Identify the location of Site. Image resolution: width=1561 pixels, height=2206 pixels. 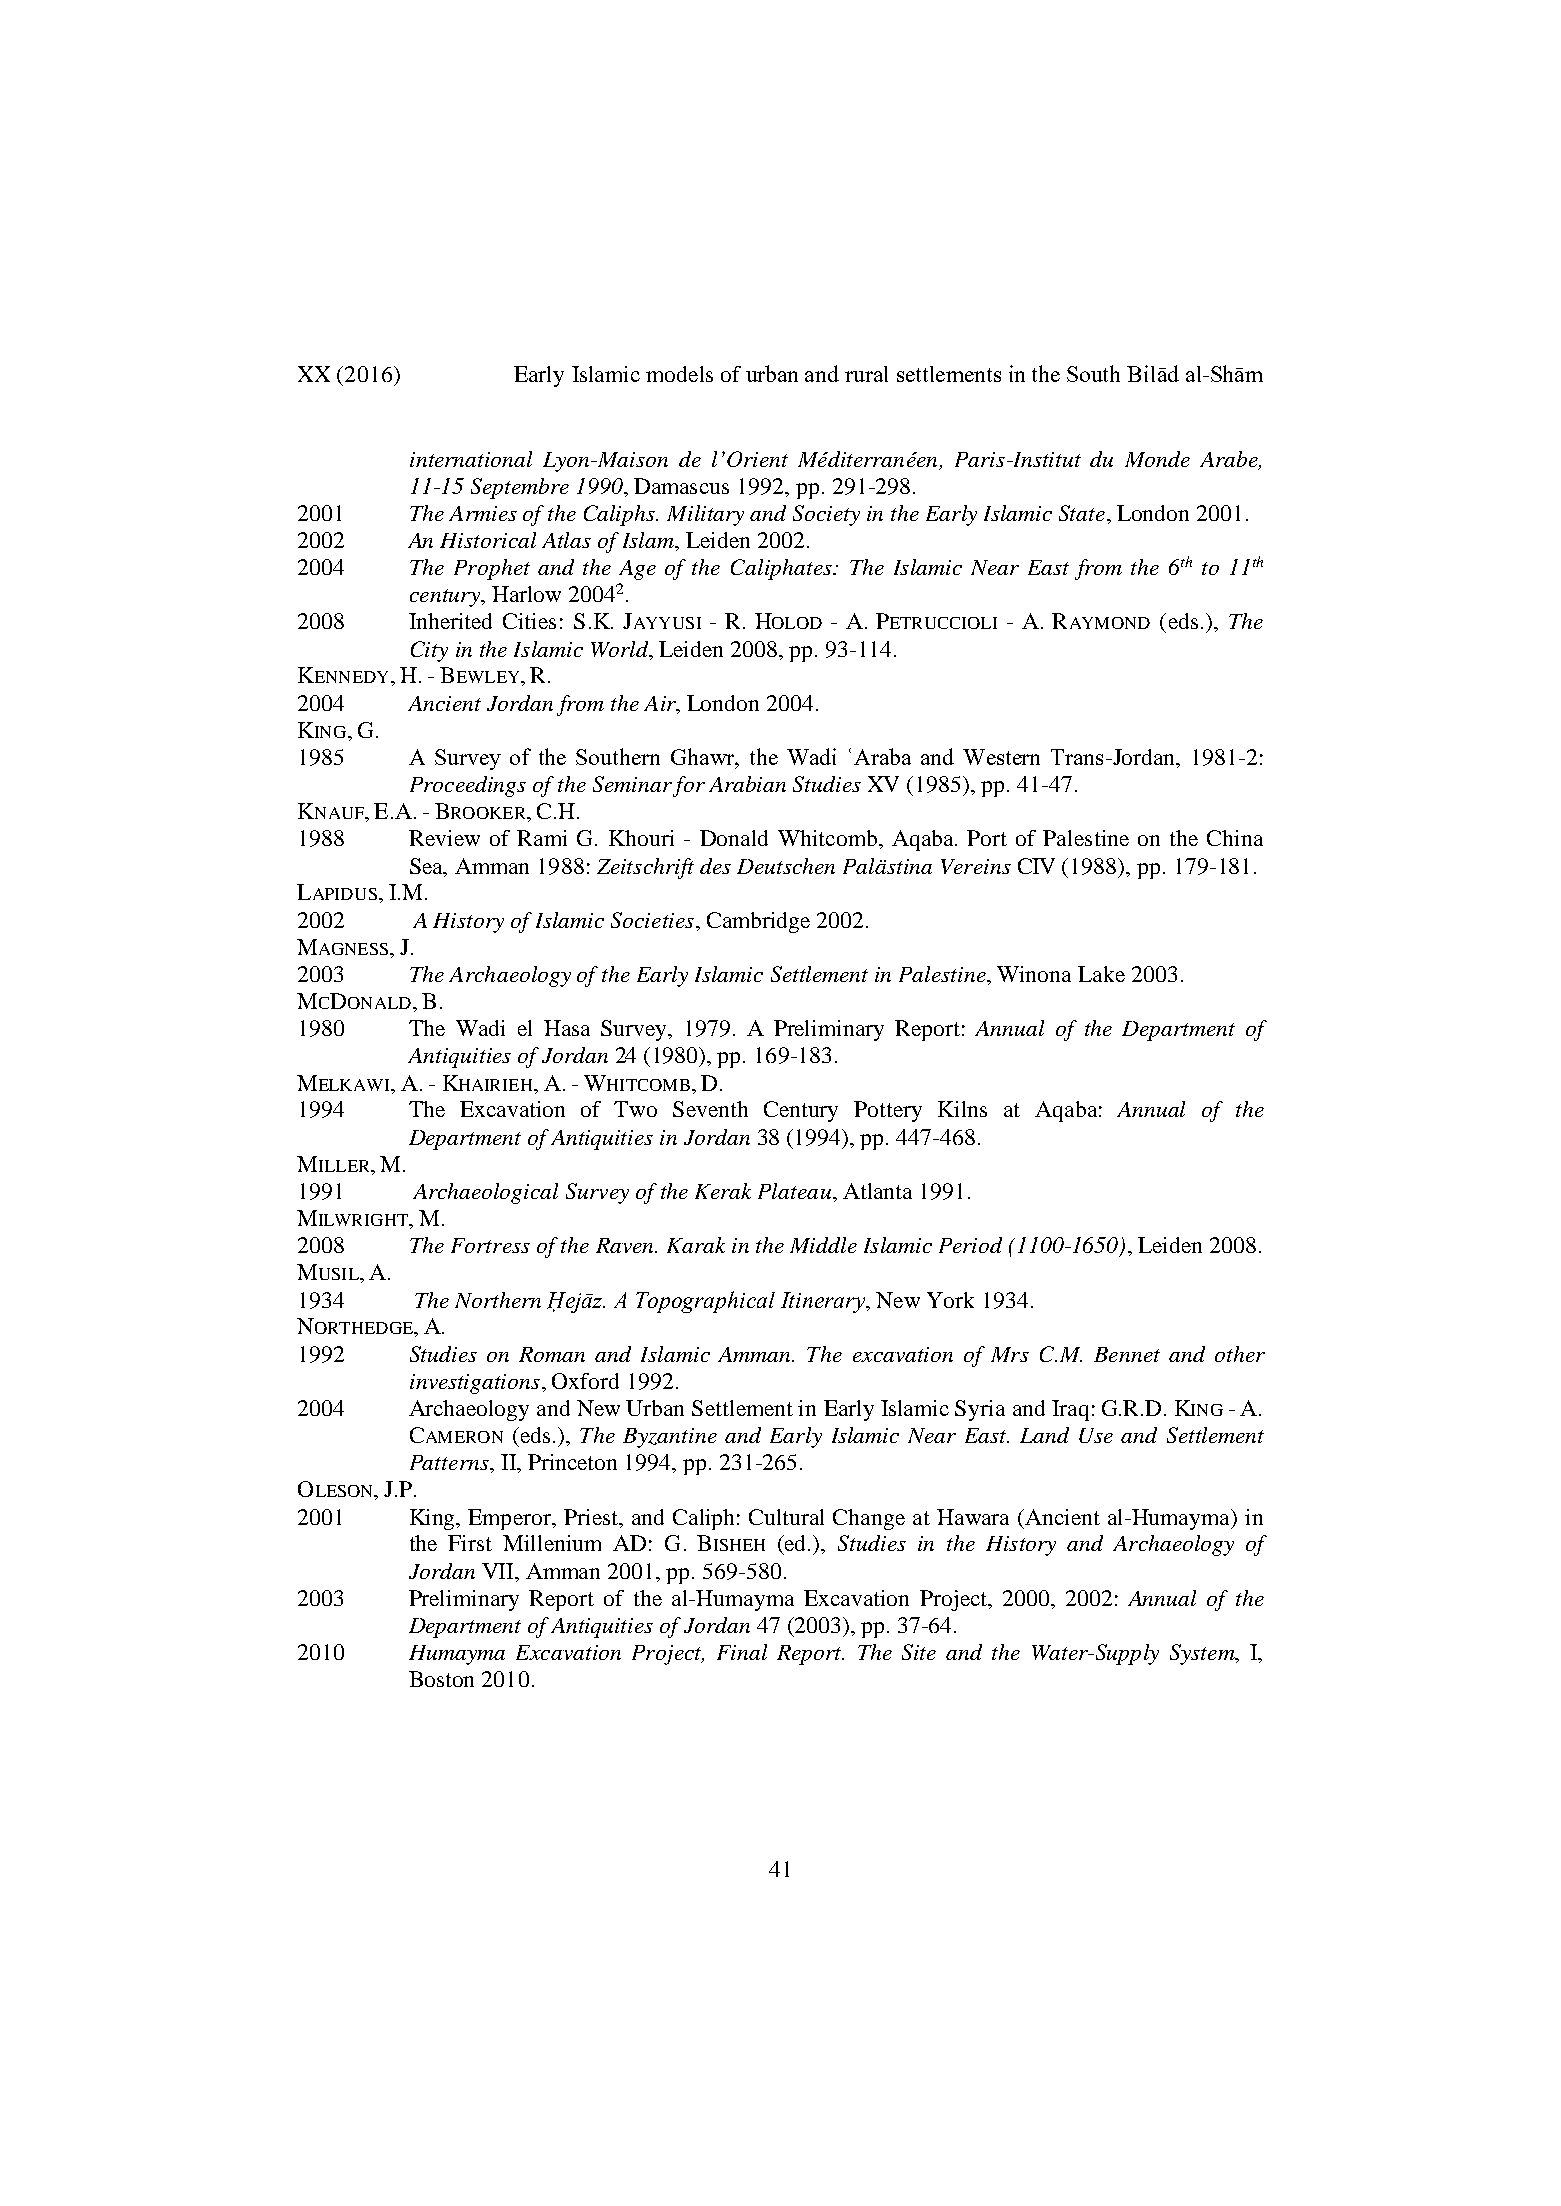
(919, 1652).
